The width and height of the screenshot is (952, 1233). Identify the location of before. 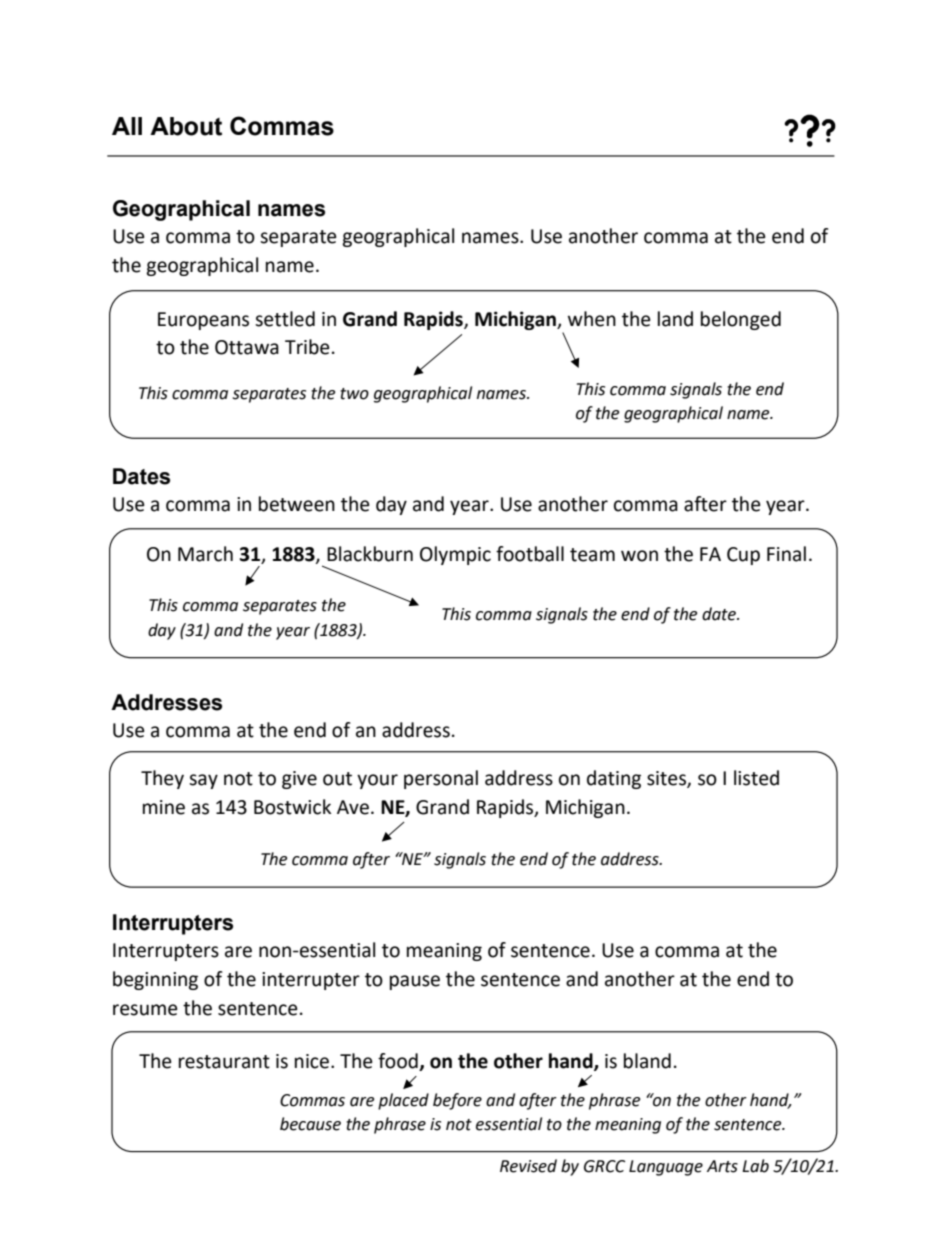
(457, 1101).
